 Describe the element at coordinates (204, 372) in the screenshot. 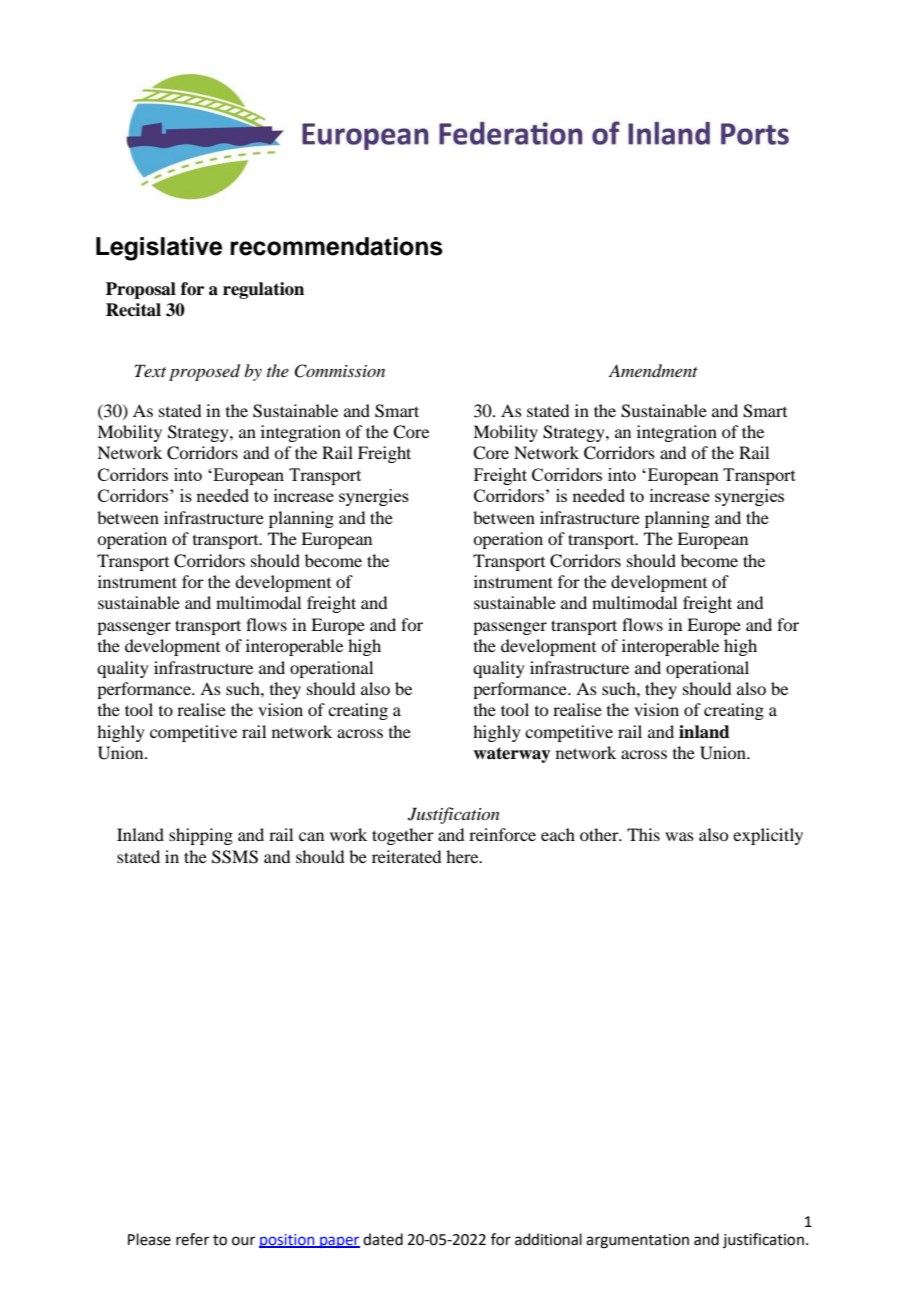

I see `proposed` at that location.
